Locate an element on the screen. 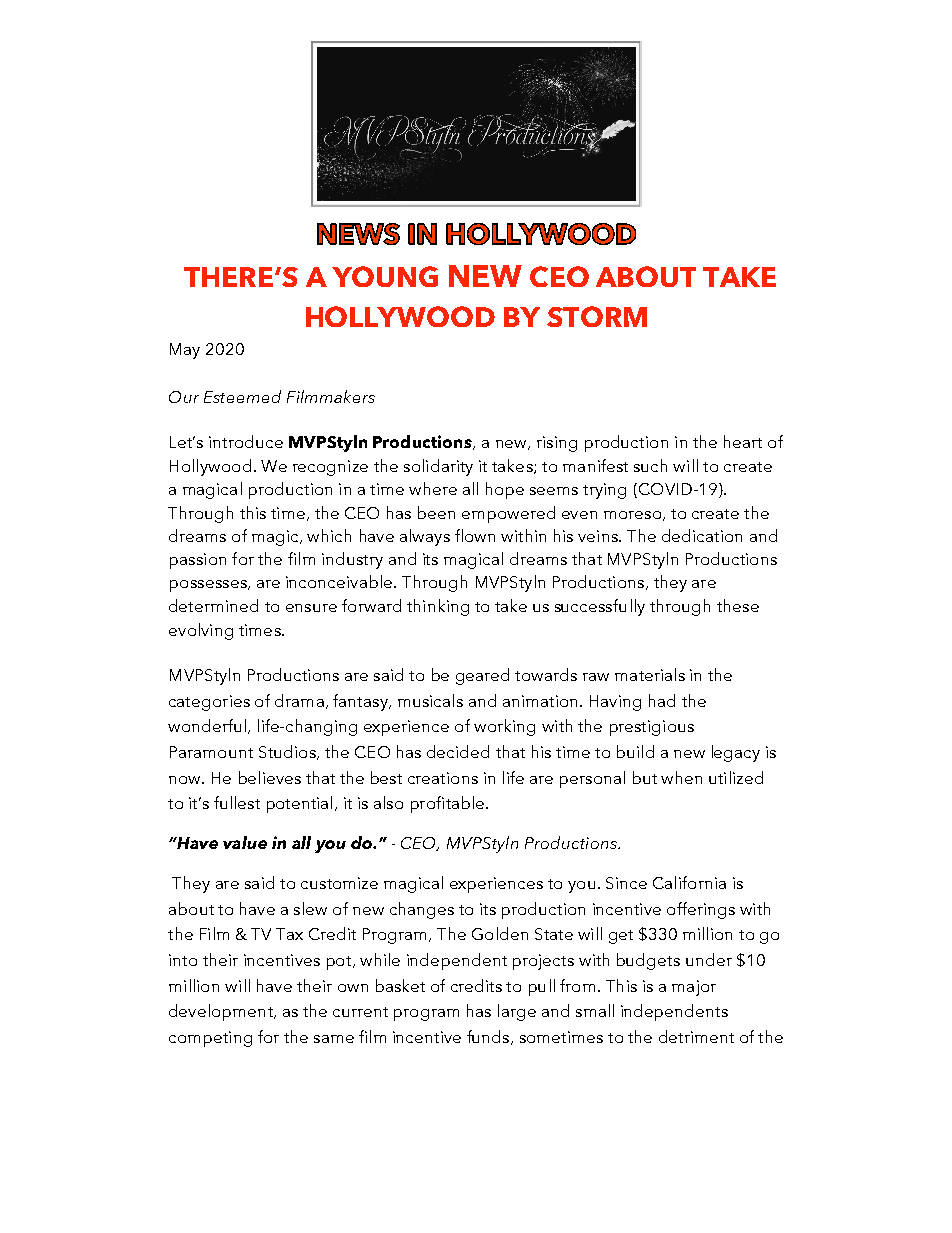 Image resolution: width=952 pixels, height=1233 pixels. evolving is located at coordinates (201, 631).
